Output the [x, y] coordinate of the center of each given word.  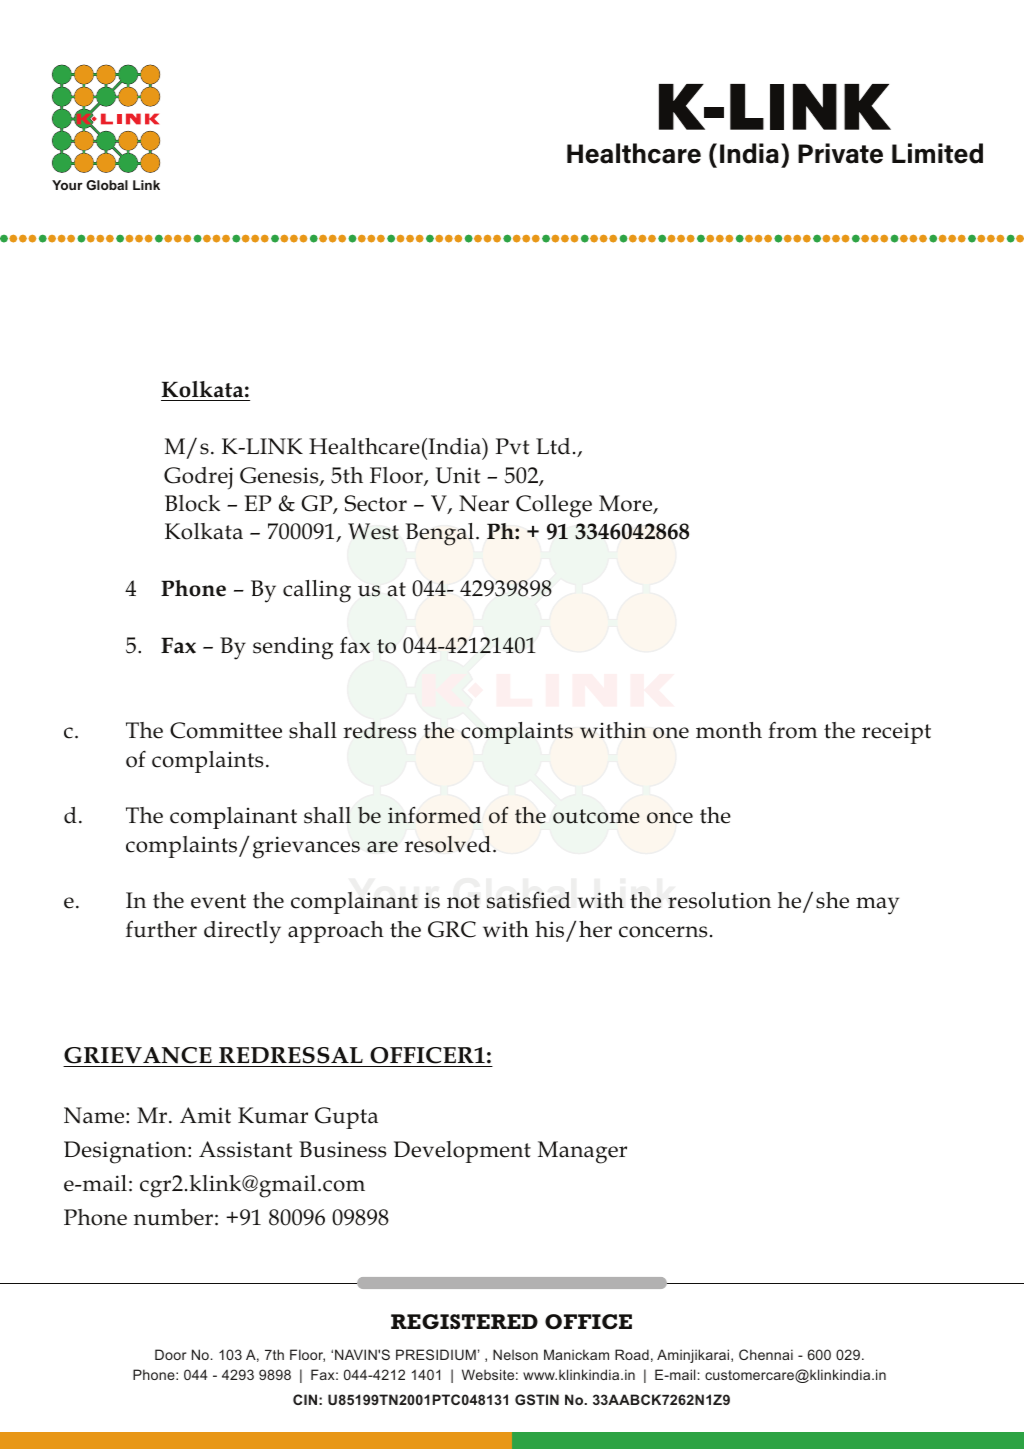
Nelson [515, 1354]
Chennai [766, 1354]
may [877, 906]
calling [317, 591]
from [793, 730]
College [554, 506]
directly [242, 932]
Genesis [280, 476]
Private [840, 153]
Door [171, 1354]
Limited [937, 153]
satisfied [529, 900]
